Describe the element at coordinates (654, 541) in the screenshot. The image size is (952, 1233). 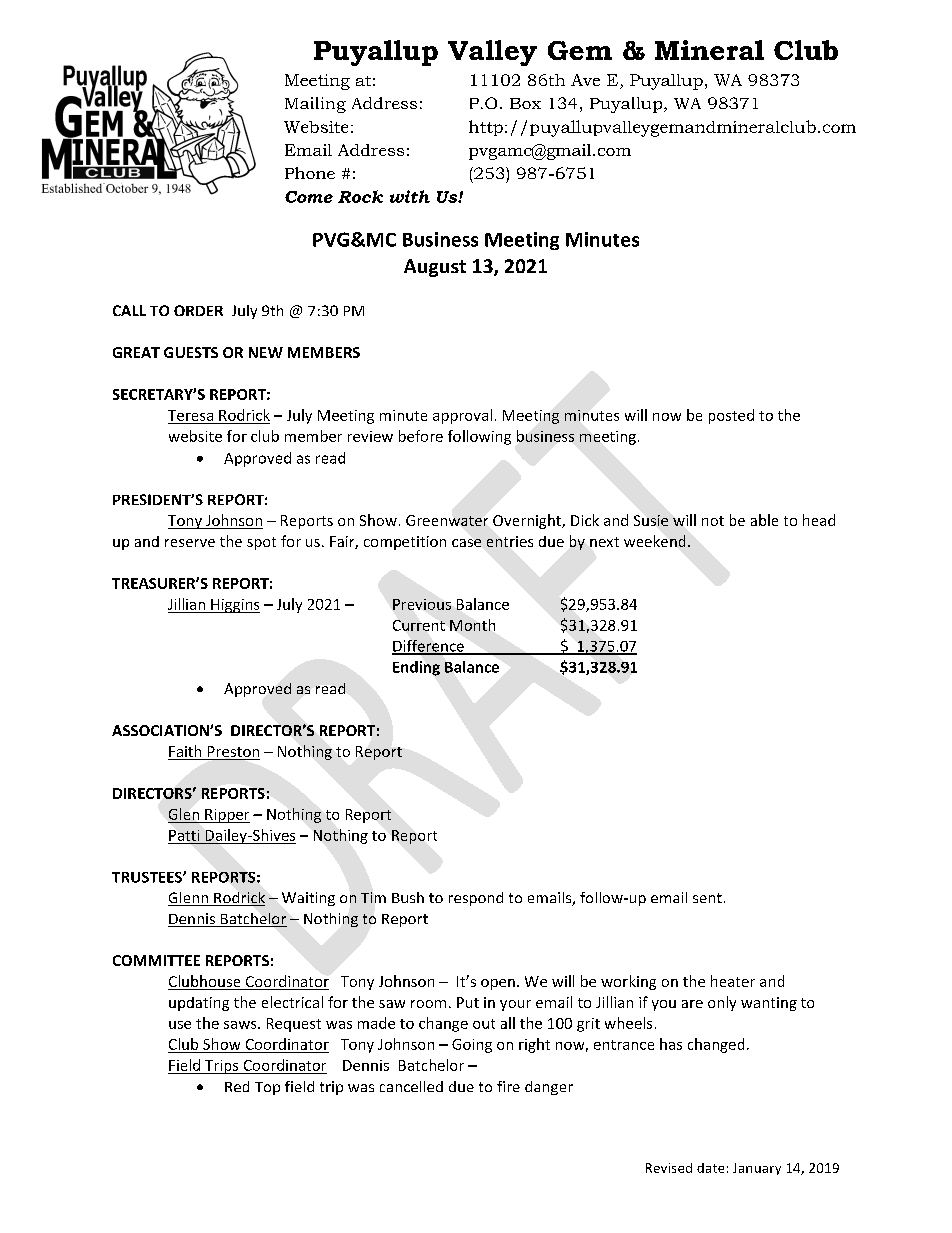
I see `weekend` at that location.
